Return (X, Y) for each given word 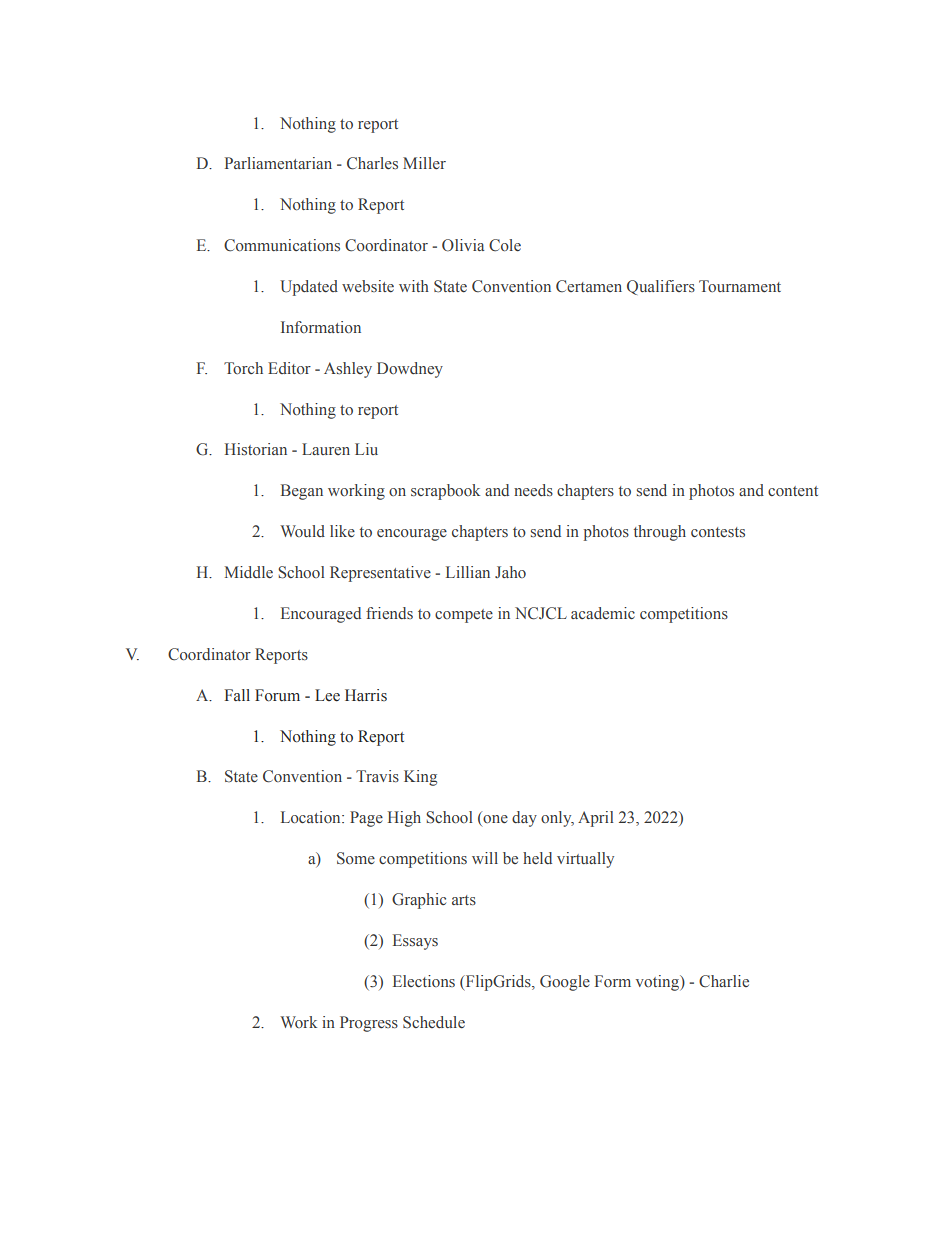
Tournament (740, 286)
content (793, 491)
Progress (369, 1024)
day (524, 819)
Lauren (326, 449)
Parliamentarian (278, 163)
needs (533, 490)
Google (565, 983)
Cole (505, 245)
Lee (327, 695)
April (595, 819)
